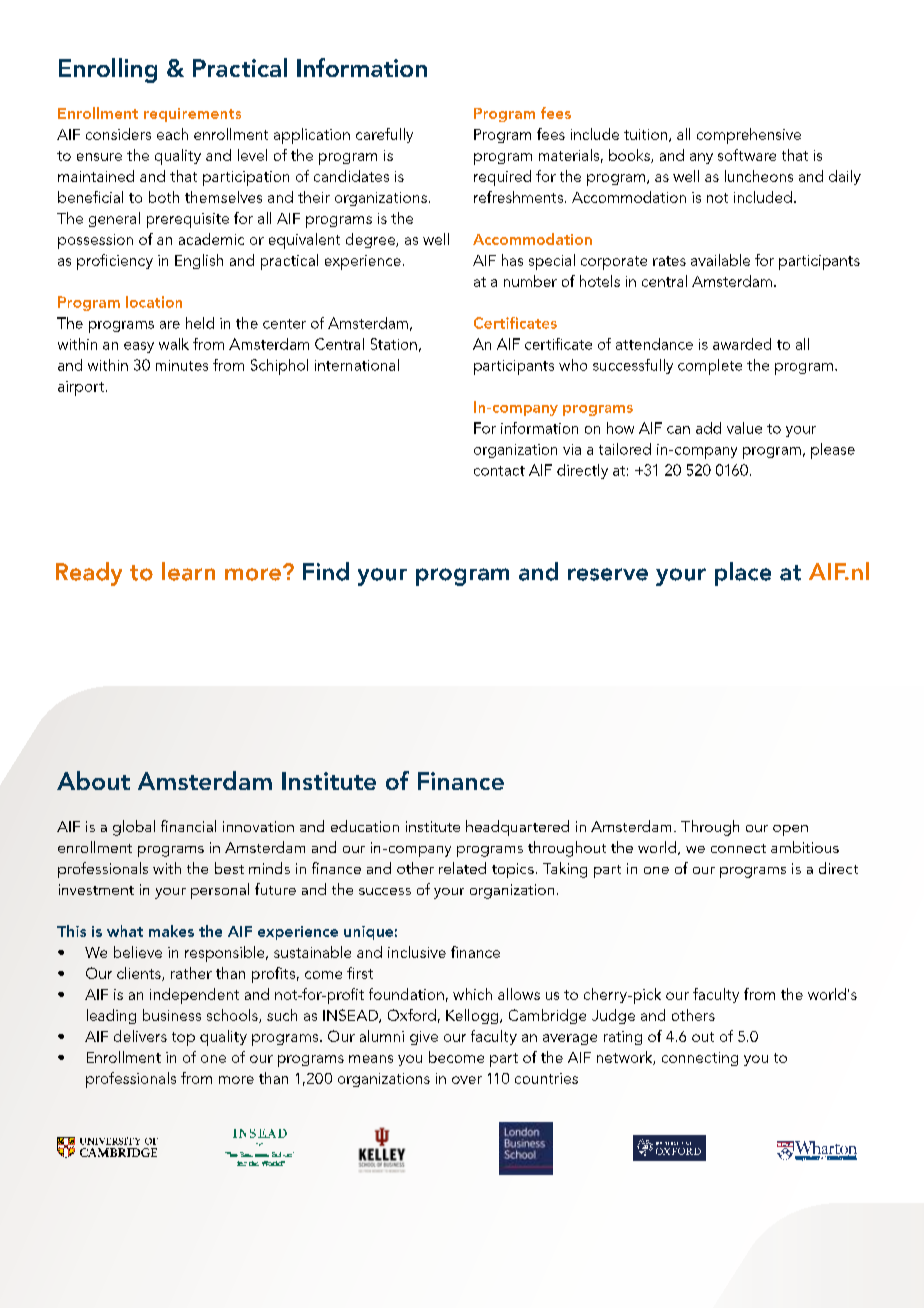 This page has height=1308, width=924. Describe the element at coordinates (749, 136) in the page. I see `comprehensive` at that location.
